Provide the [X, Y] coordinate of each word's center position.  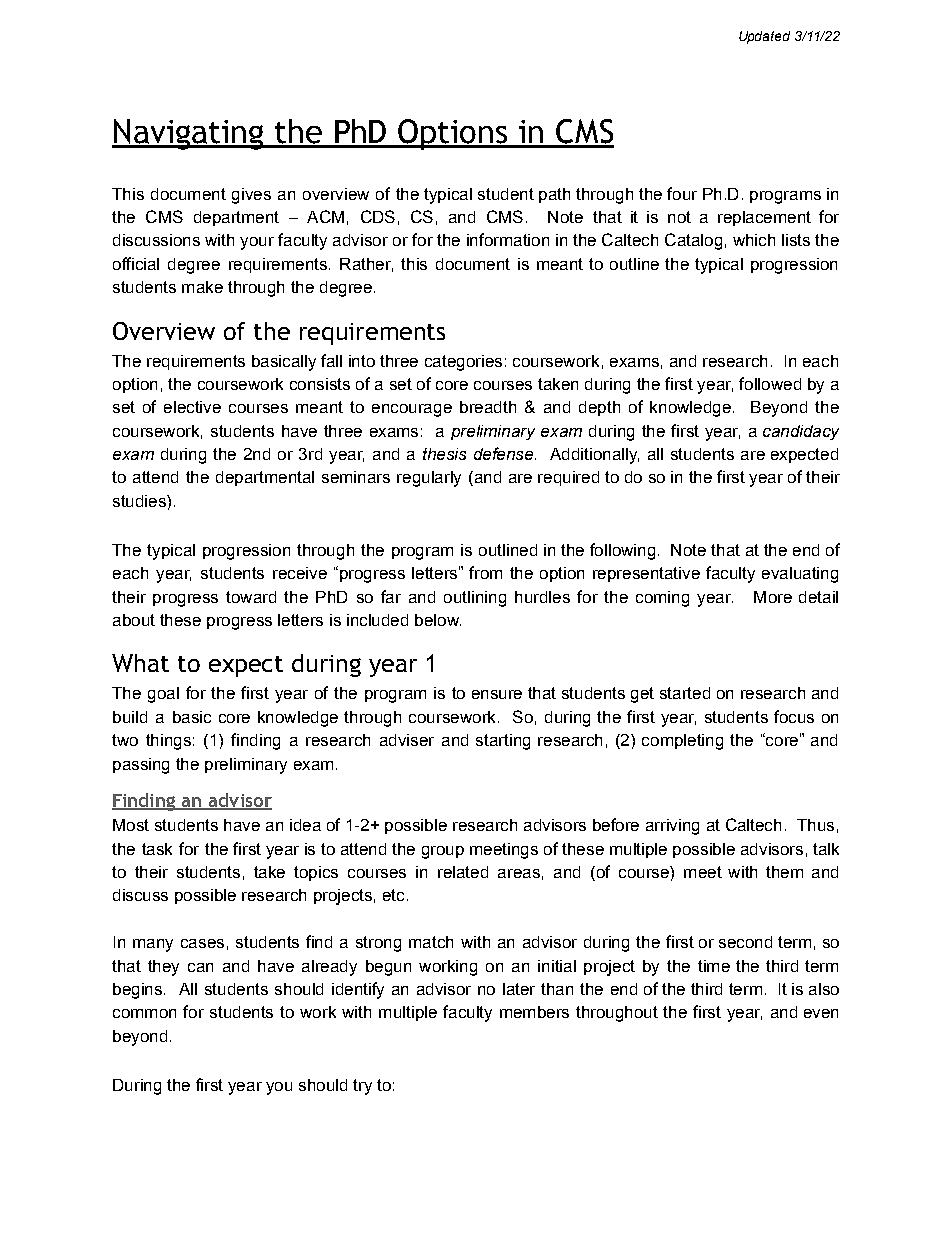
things [168, 742]
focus [794, 716]
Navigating [189, 134]
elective [192, 407]
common [144, 1013]
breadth [488, 407]
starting [503, 742]
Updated [764, 37]
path [554, 195]
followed [770, 383]
